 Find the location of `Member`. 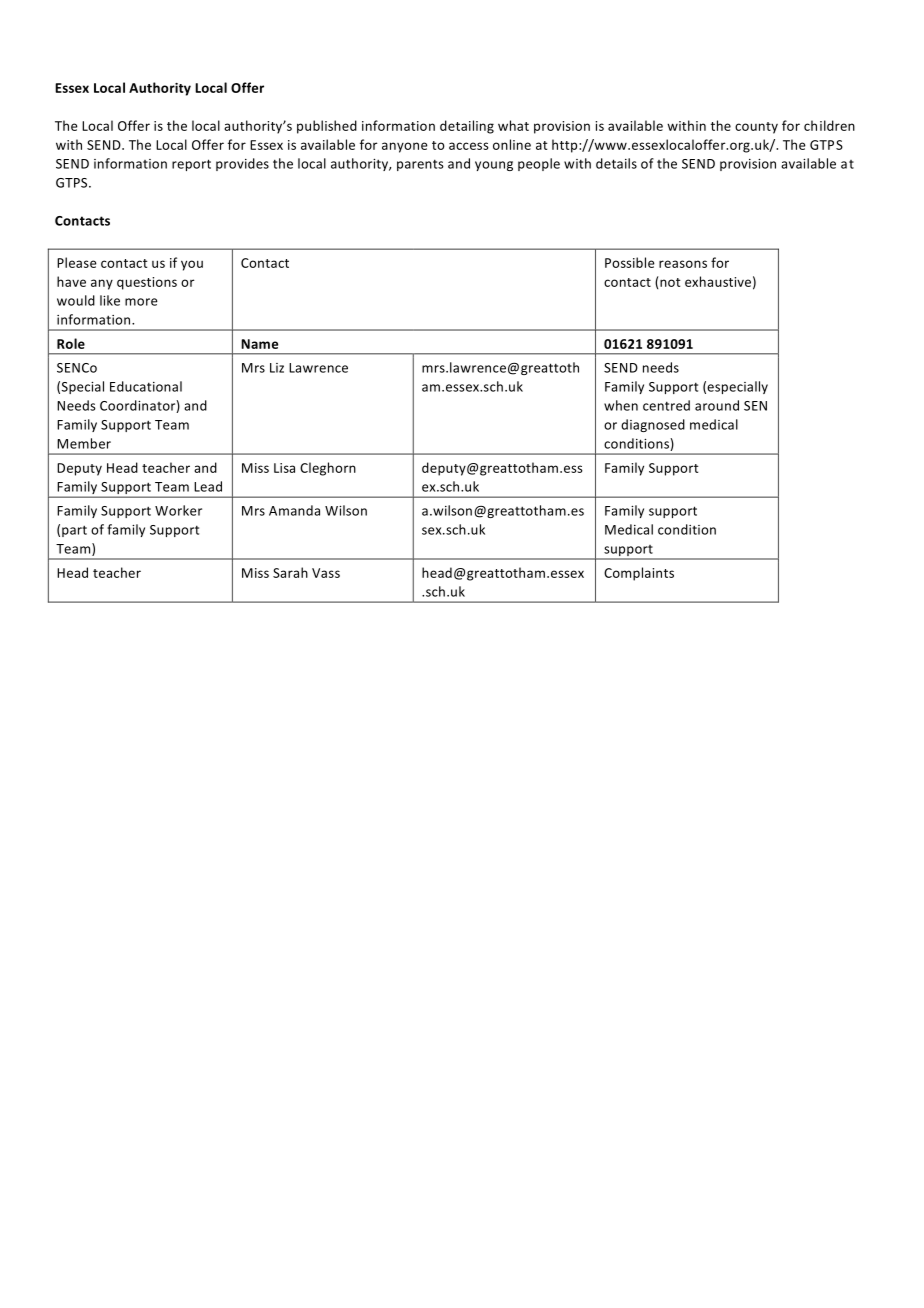

Member is located at coordinates (84, 443).
